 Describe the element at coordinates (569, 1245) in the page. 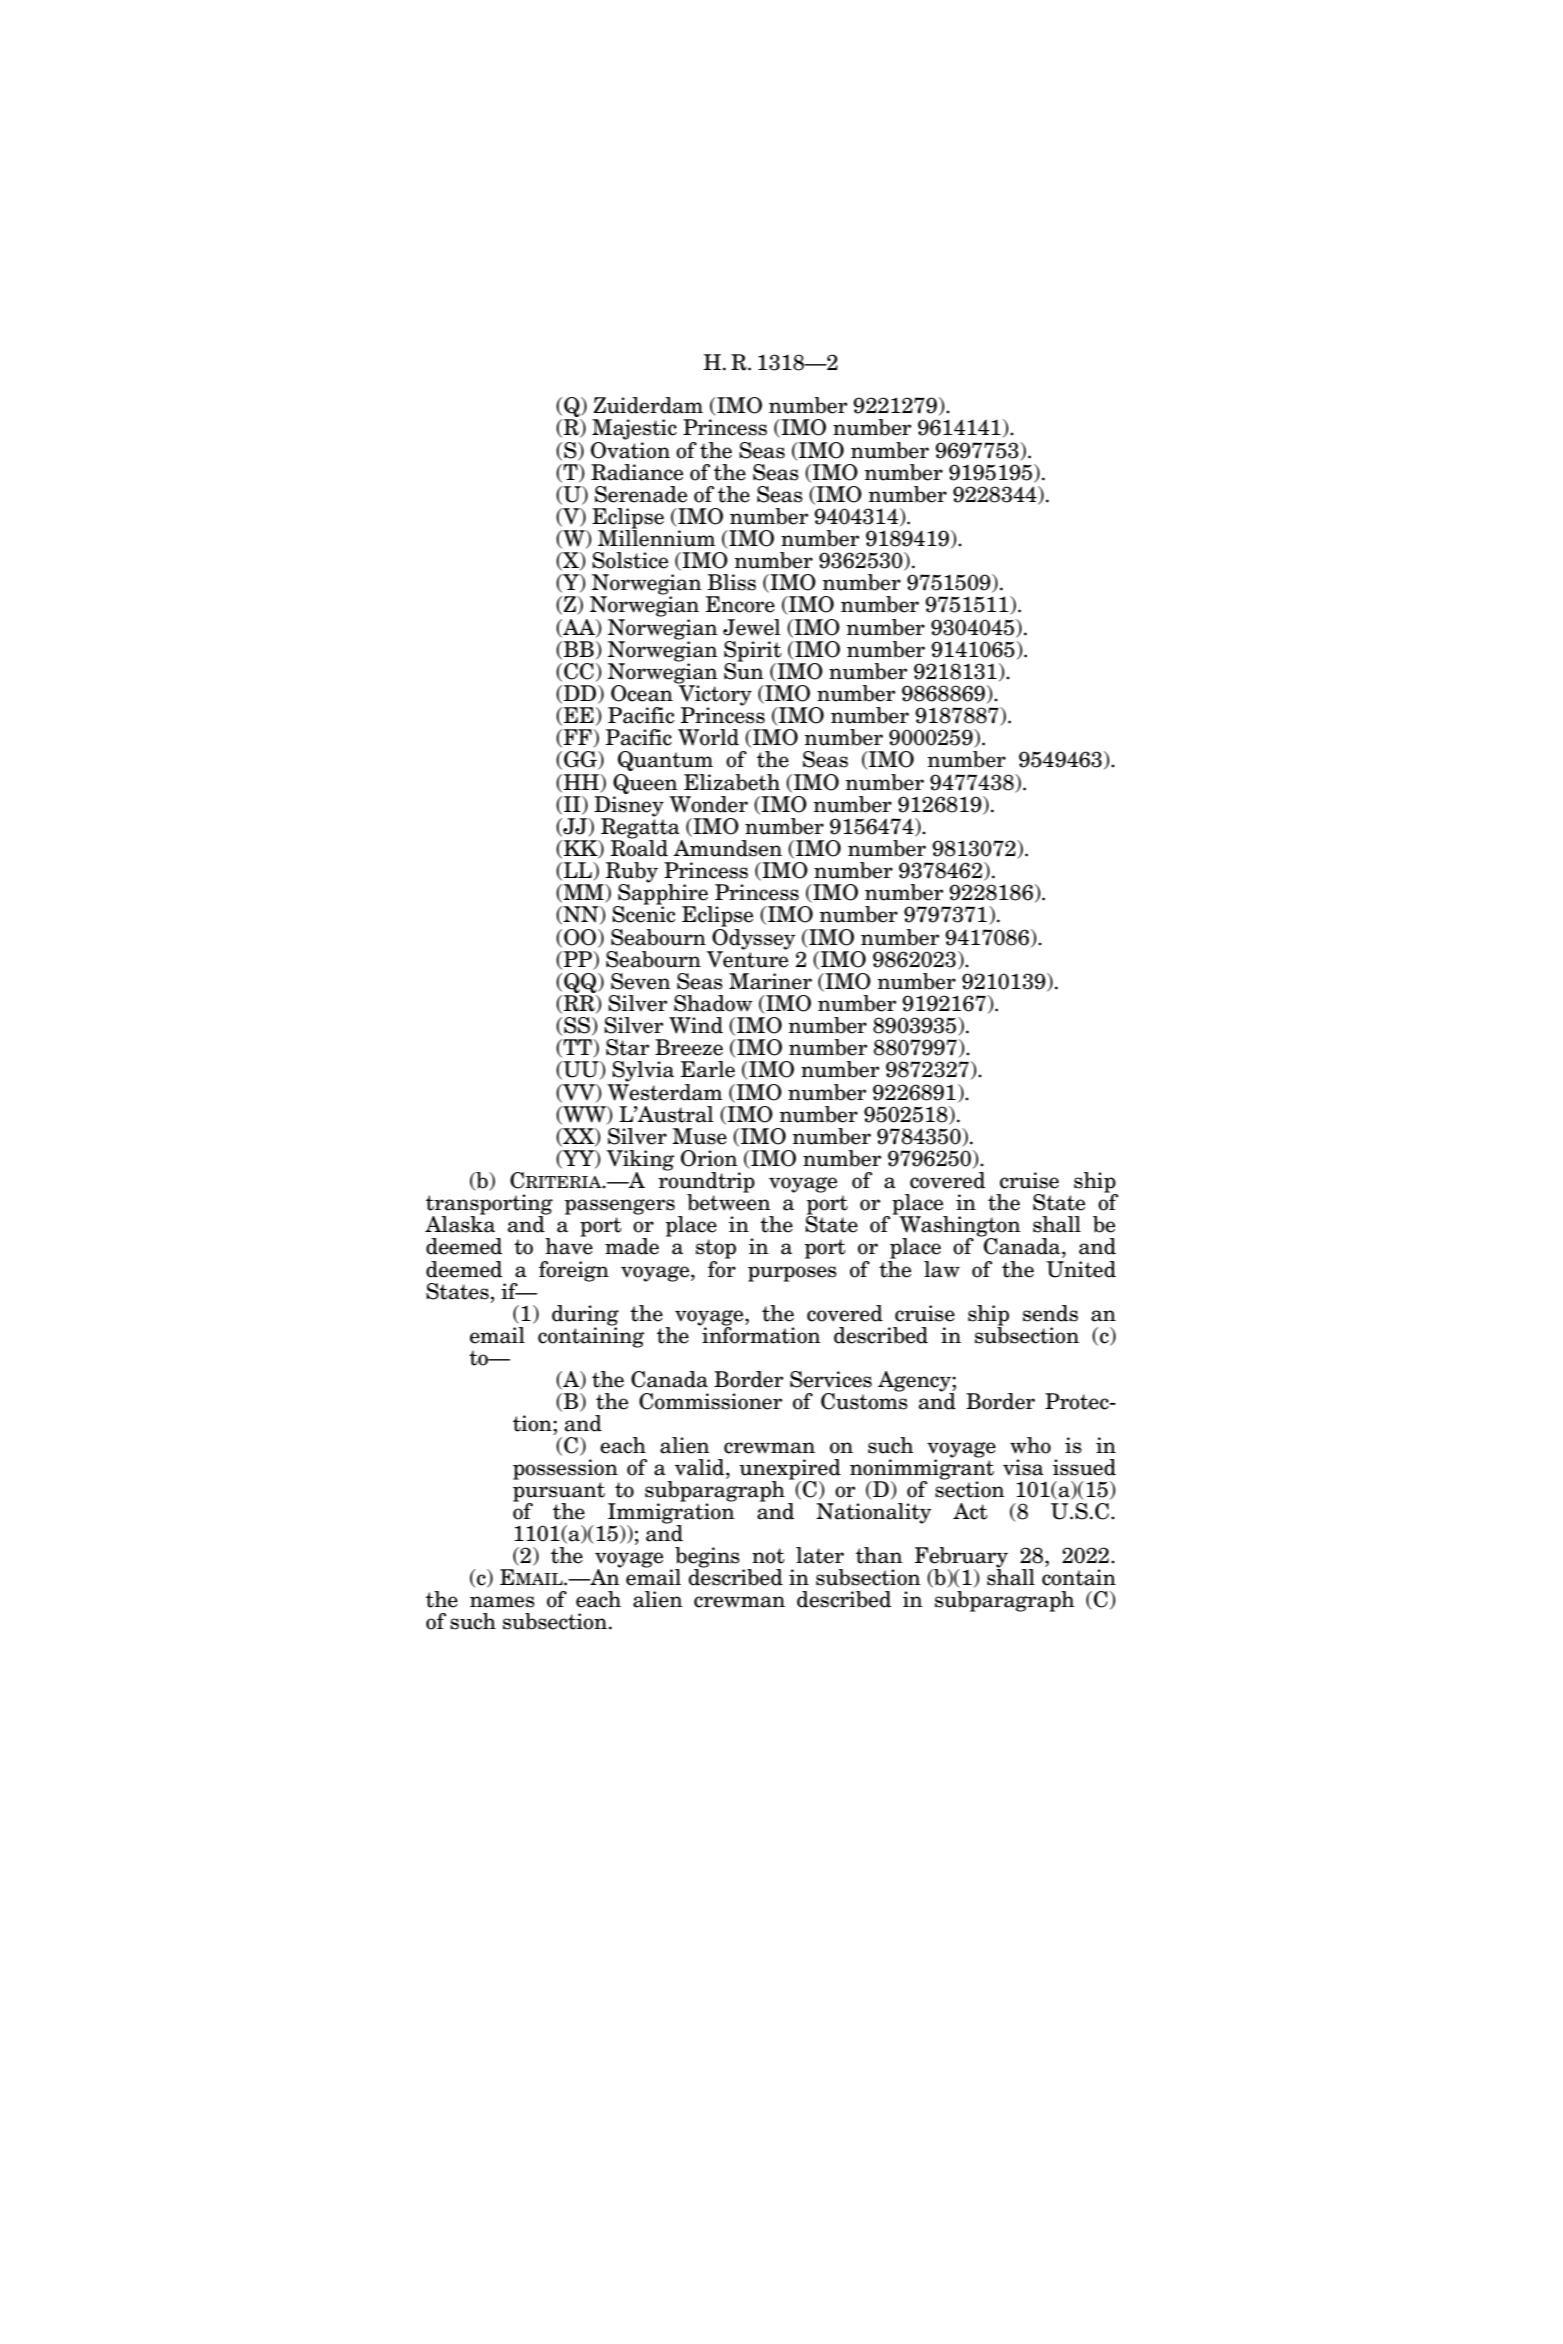

I see `have` at that location.
